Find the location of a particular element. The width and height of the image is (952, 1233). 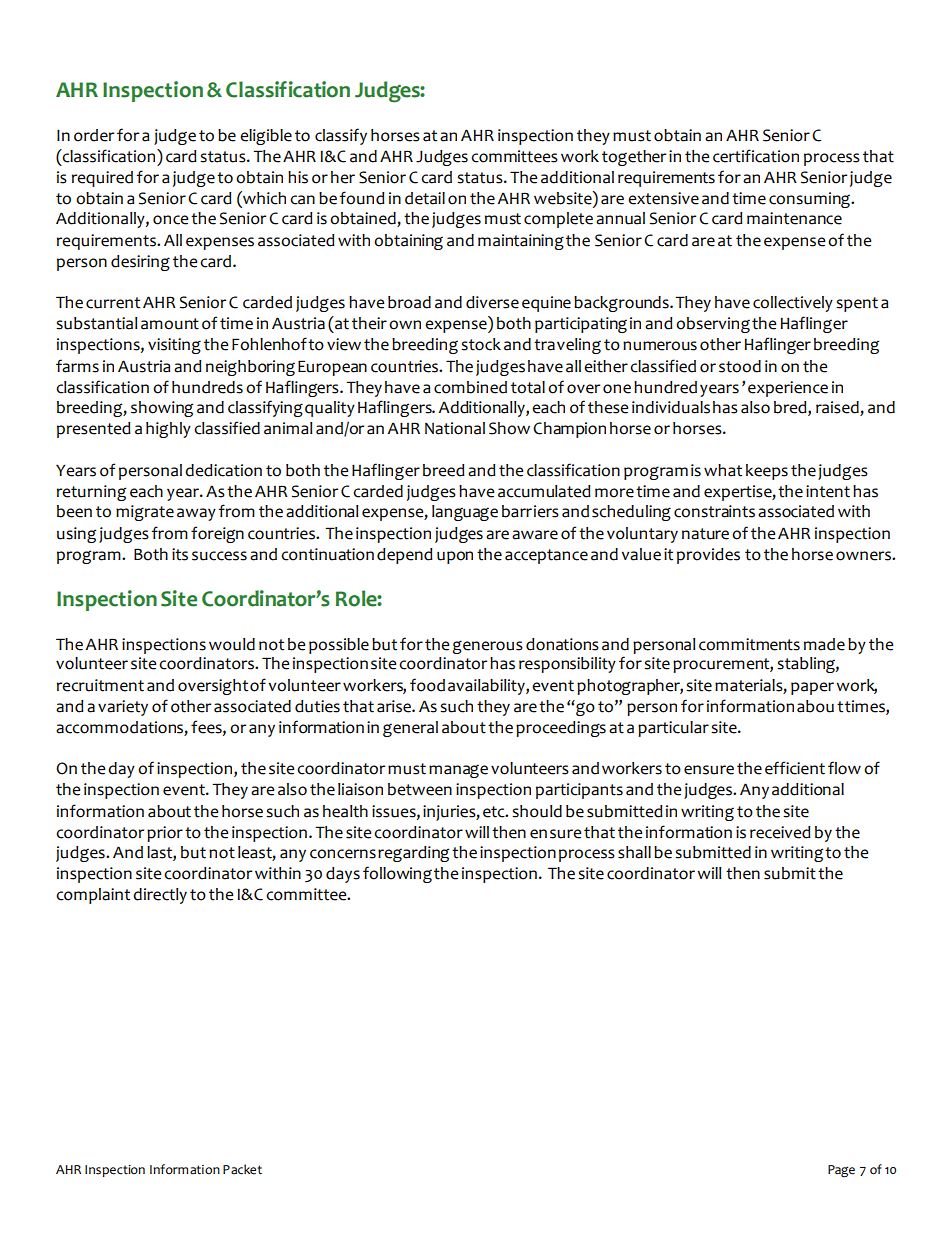

raised is located at coordinates (837, 407).
